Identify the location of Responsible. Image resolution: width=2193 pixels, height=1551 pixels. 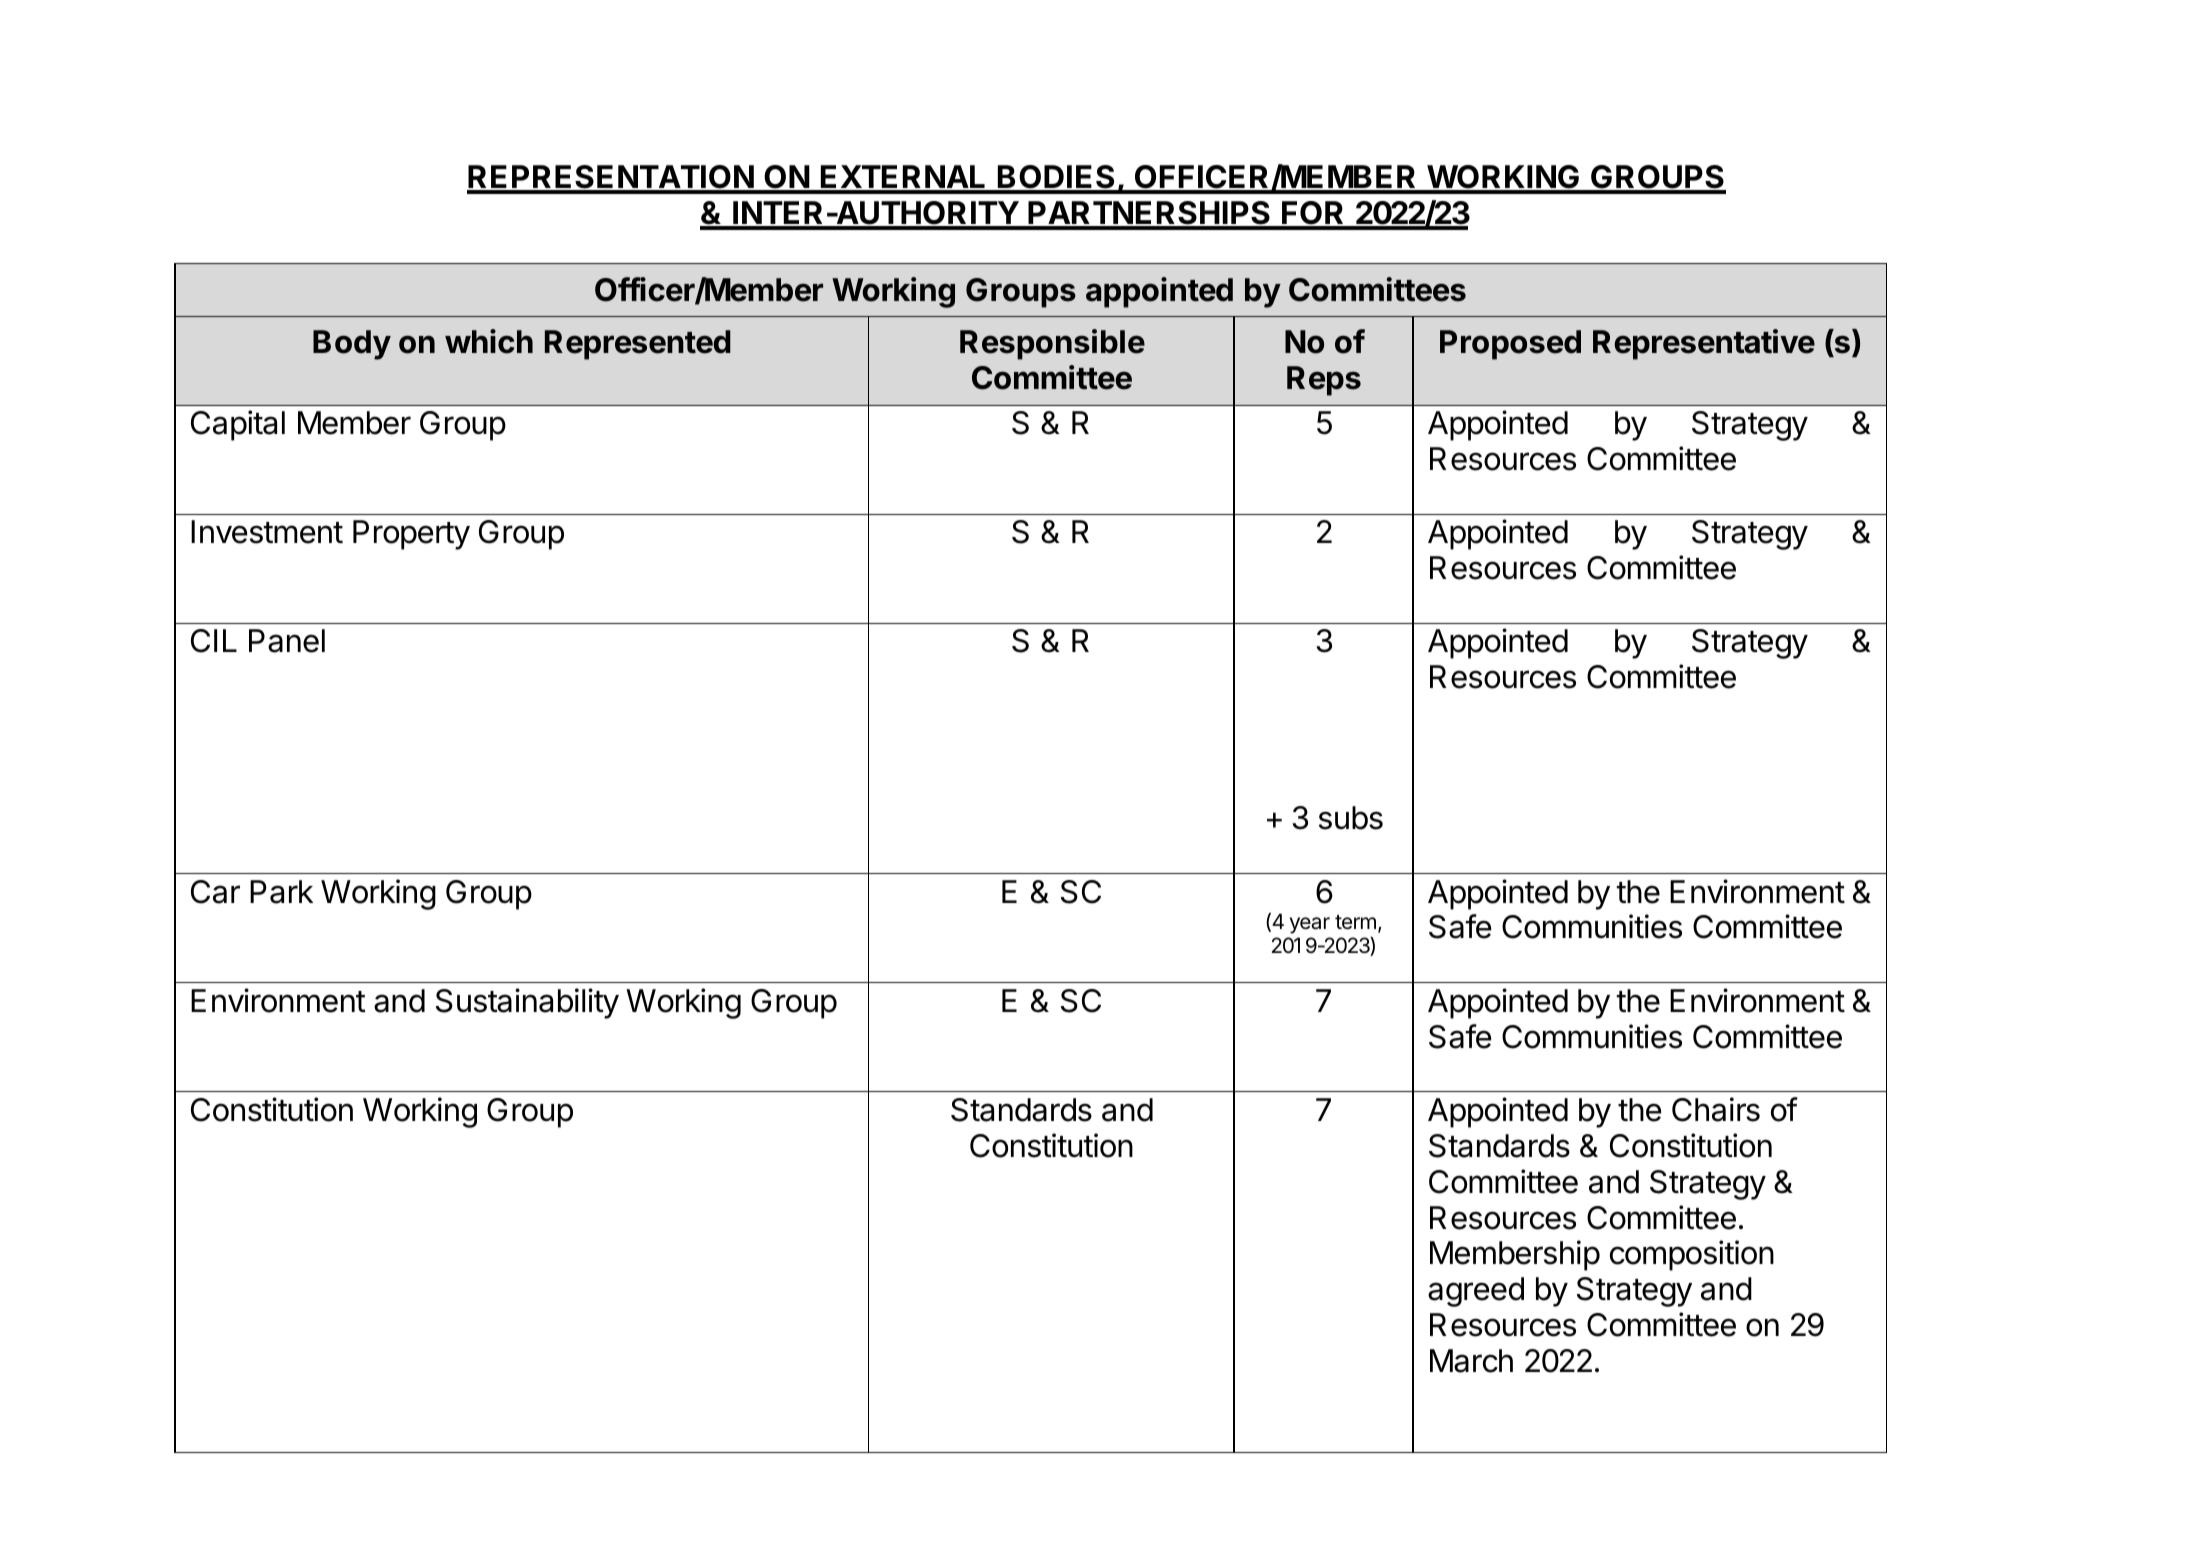
(1052, 344).
